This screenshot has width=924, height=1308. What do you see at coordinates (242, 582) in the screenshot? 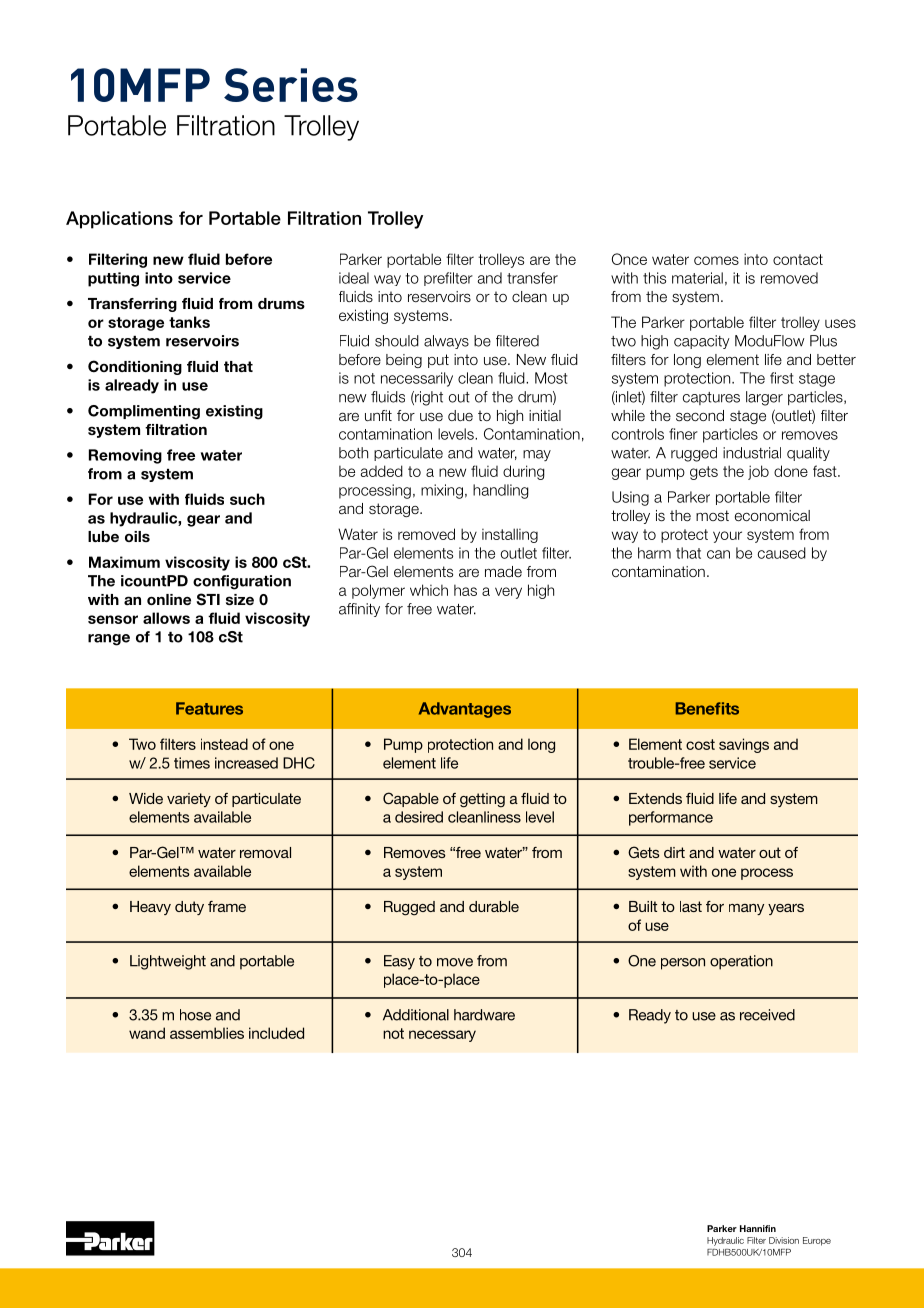
I see `configuration` at bounding box center [242, 582].
